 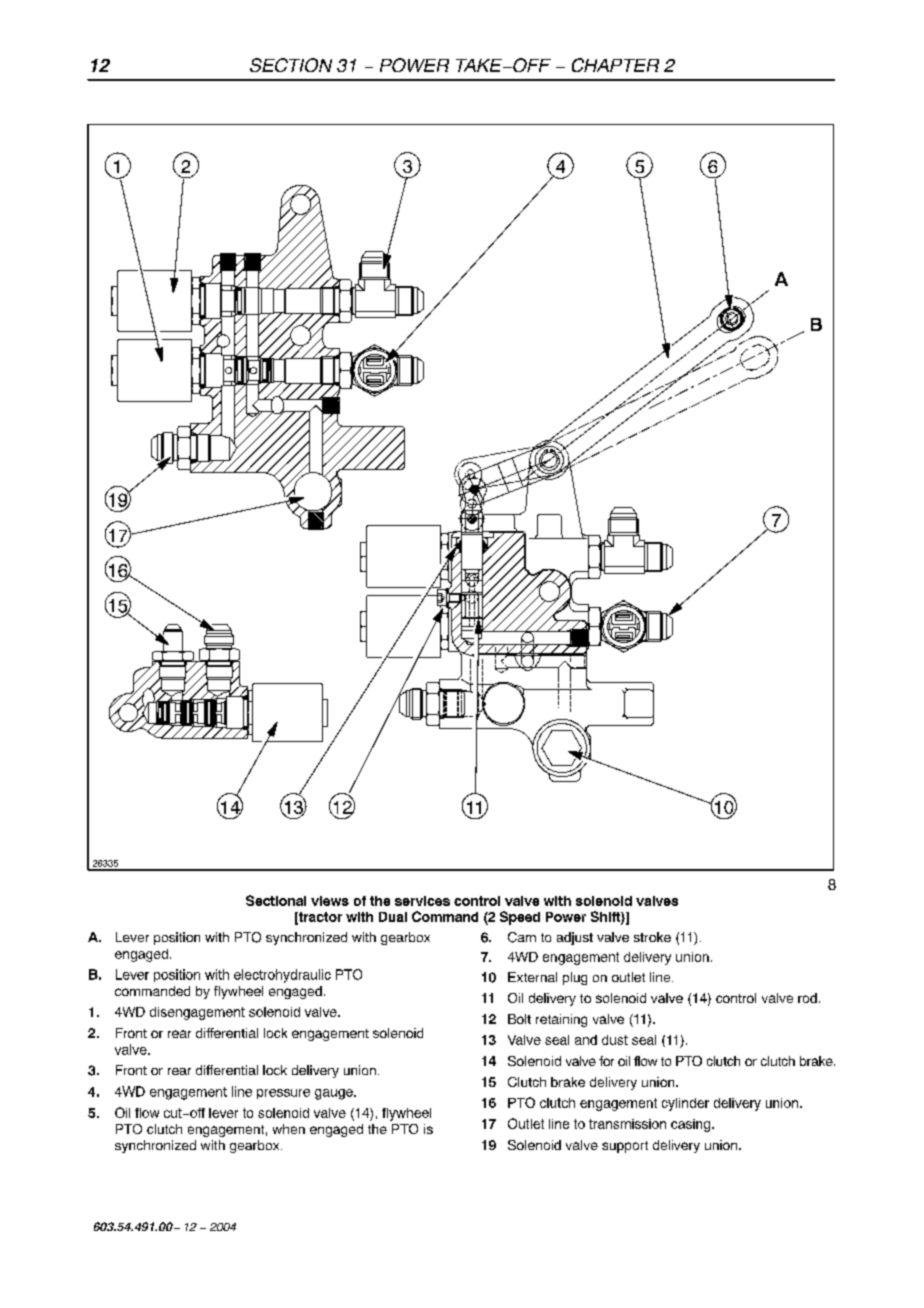 I want to click on gauge, so click(x=335, y=1094).
